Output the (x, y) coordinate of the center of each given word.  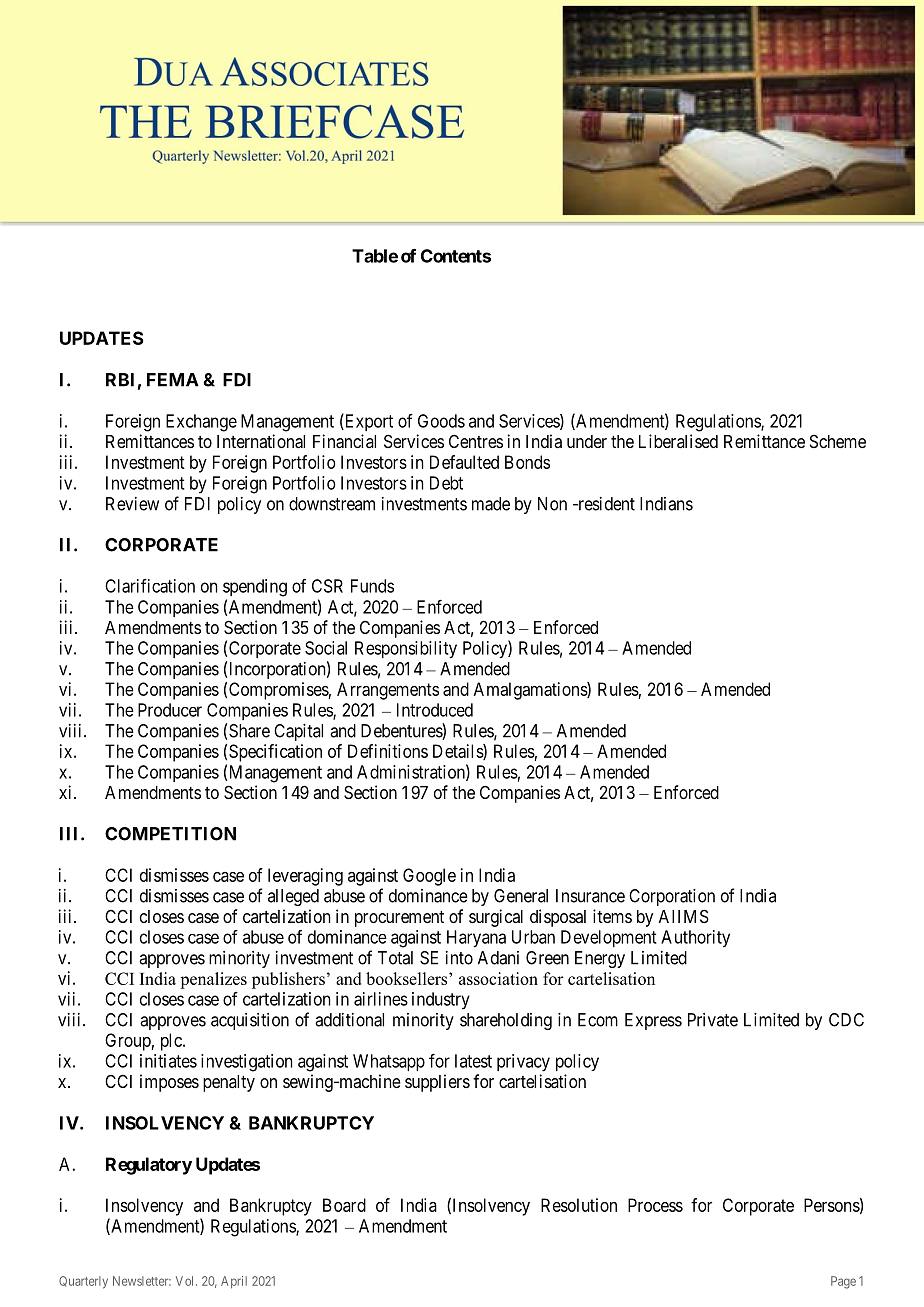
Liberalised (678, 441)
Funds (372, 586)
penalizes (213, 980)
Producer (170, 710)
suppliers (437, 1083)
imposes (169, 1083)
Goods (441, 421)
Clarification (150, 586)
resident (605, 504)
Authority (695, 939)
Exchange (201, 423)
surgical (496, 918)
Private (713, 1020)
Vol (186, 1281)
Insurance (590, 896)
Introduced (435, 710)
